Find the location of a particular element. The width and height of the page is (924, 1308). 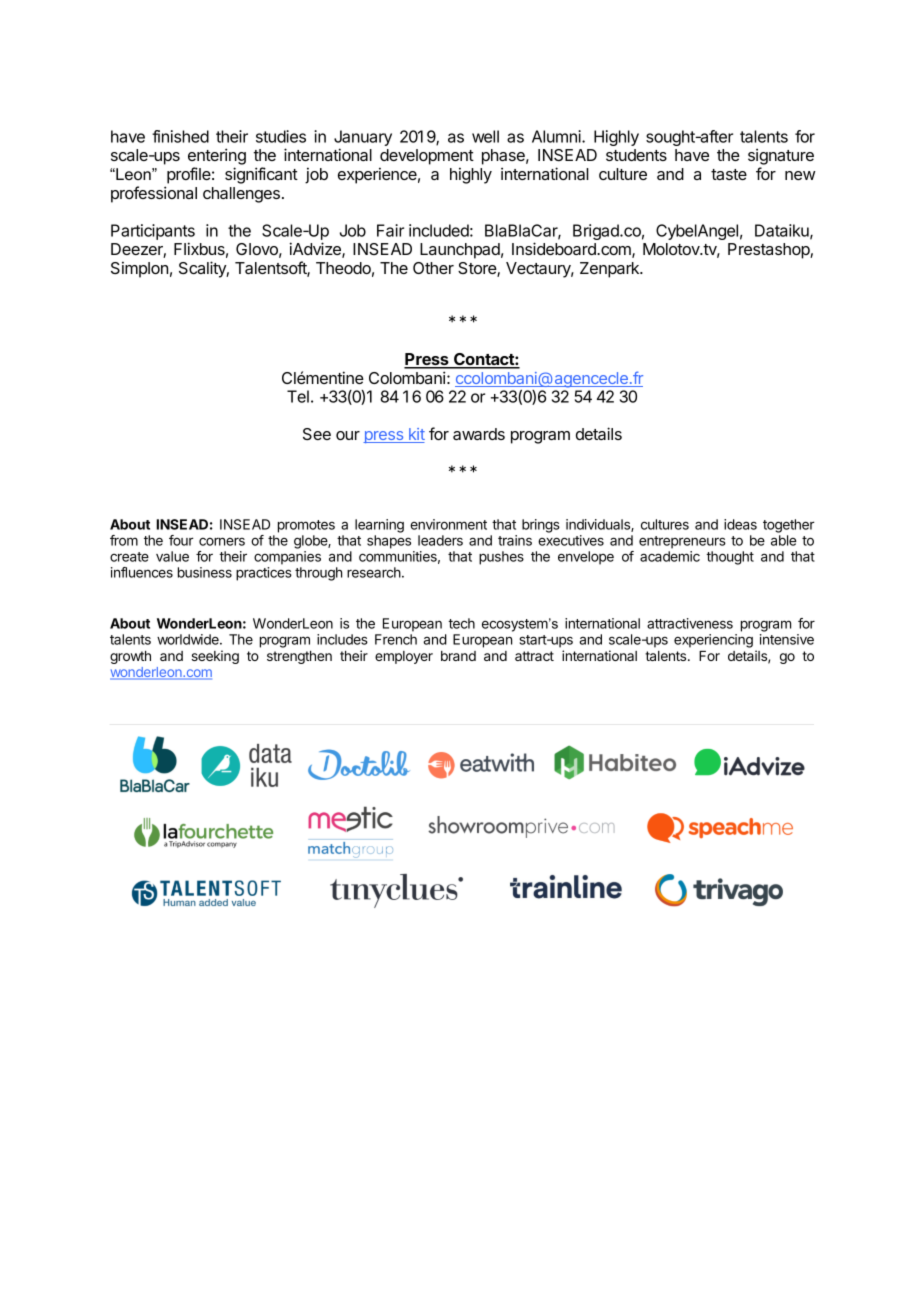

kit is located at coordinates (416, 435).
